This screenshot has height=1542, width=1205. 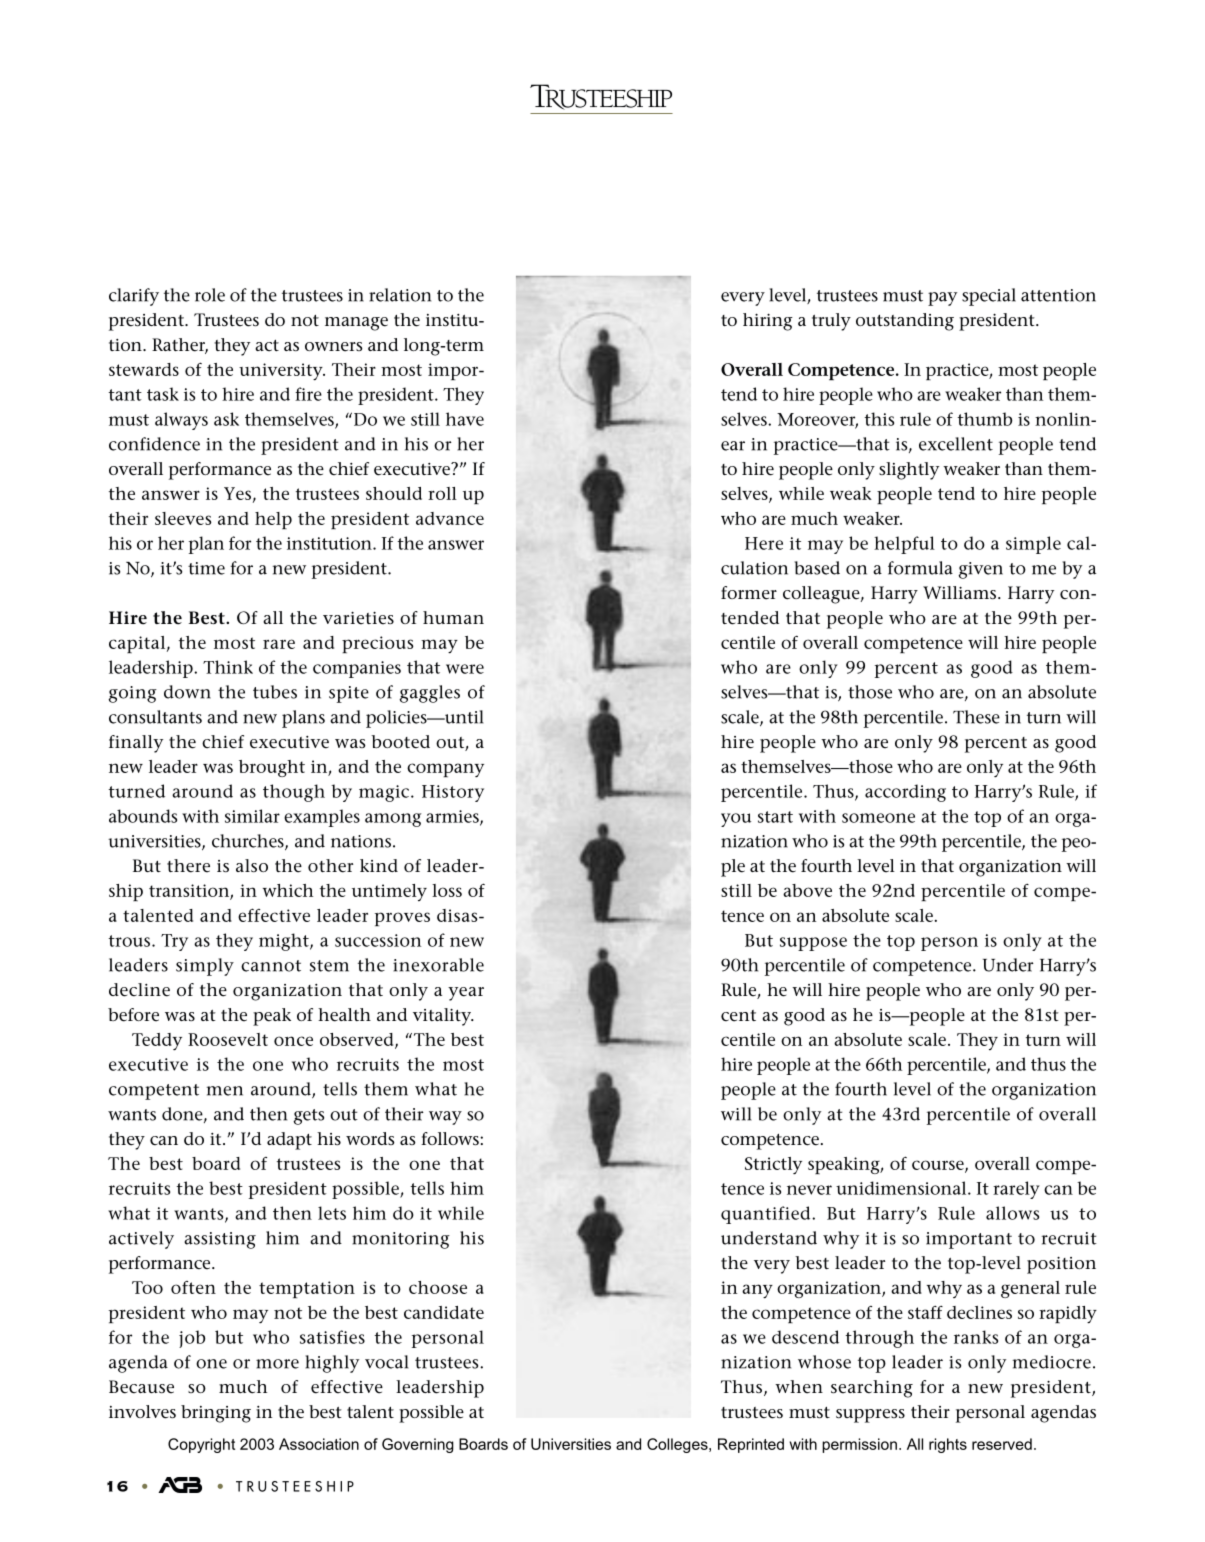 I want to click on loss, so click(x=447, y=890).
